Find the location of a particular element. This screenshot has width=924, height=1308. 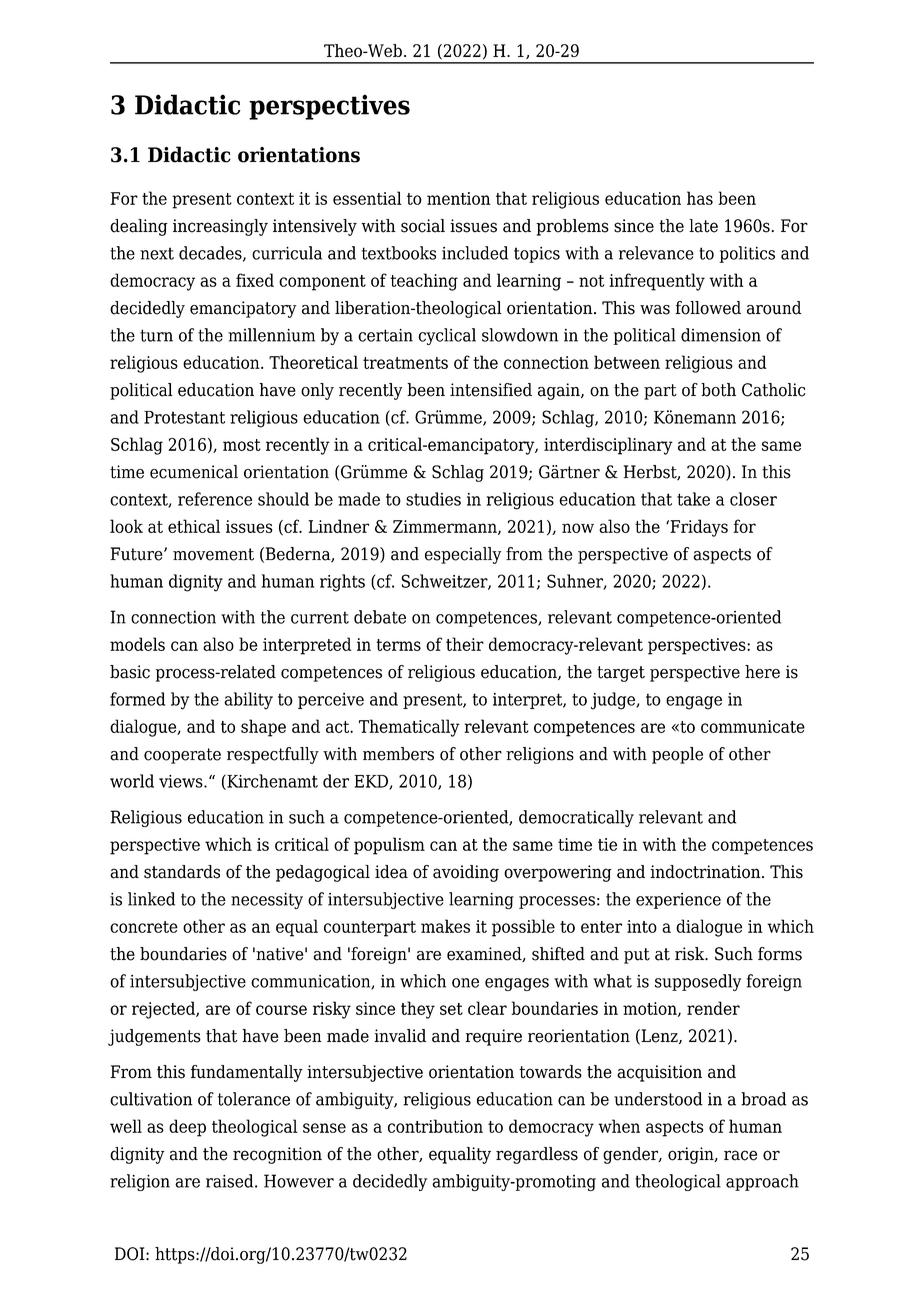

has is located at coordinates (700, 198).
